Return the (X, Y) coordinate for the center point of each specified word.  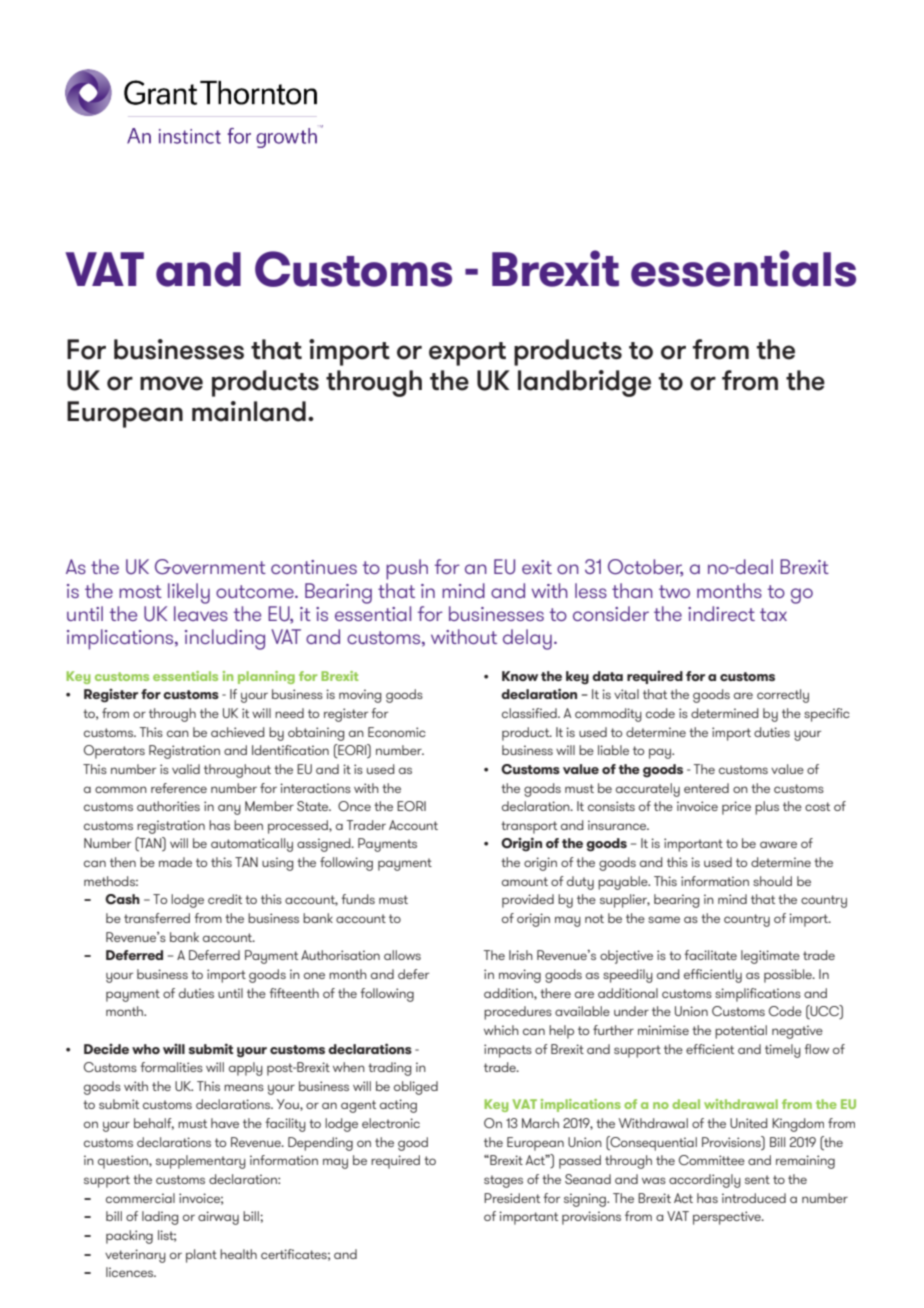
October (645, 568)
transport (529, 827)
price (736, 808)
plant (201, 1256)
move (171, 383)
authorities (168, 806)
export (467, 354)
